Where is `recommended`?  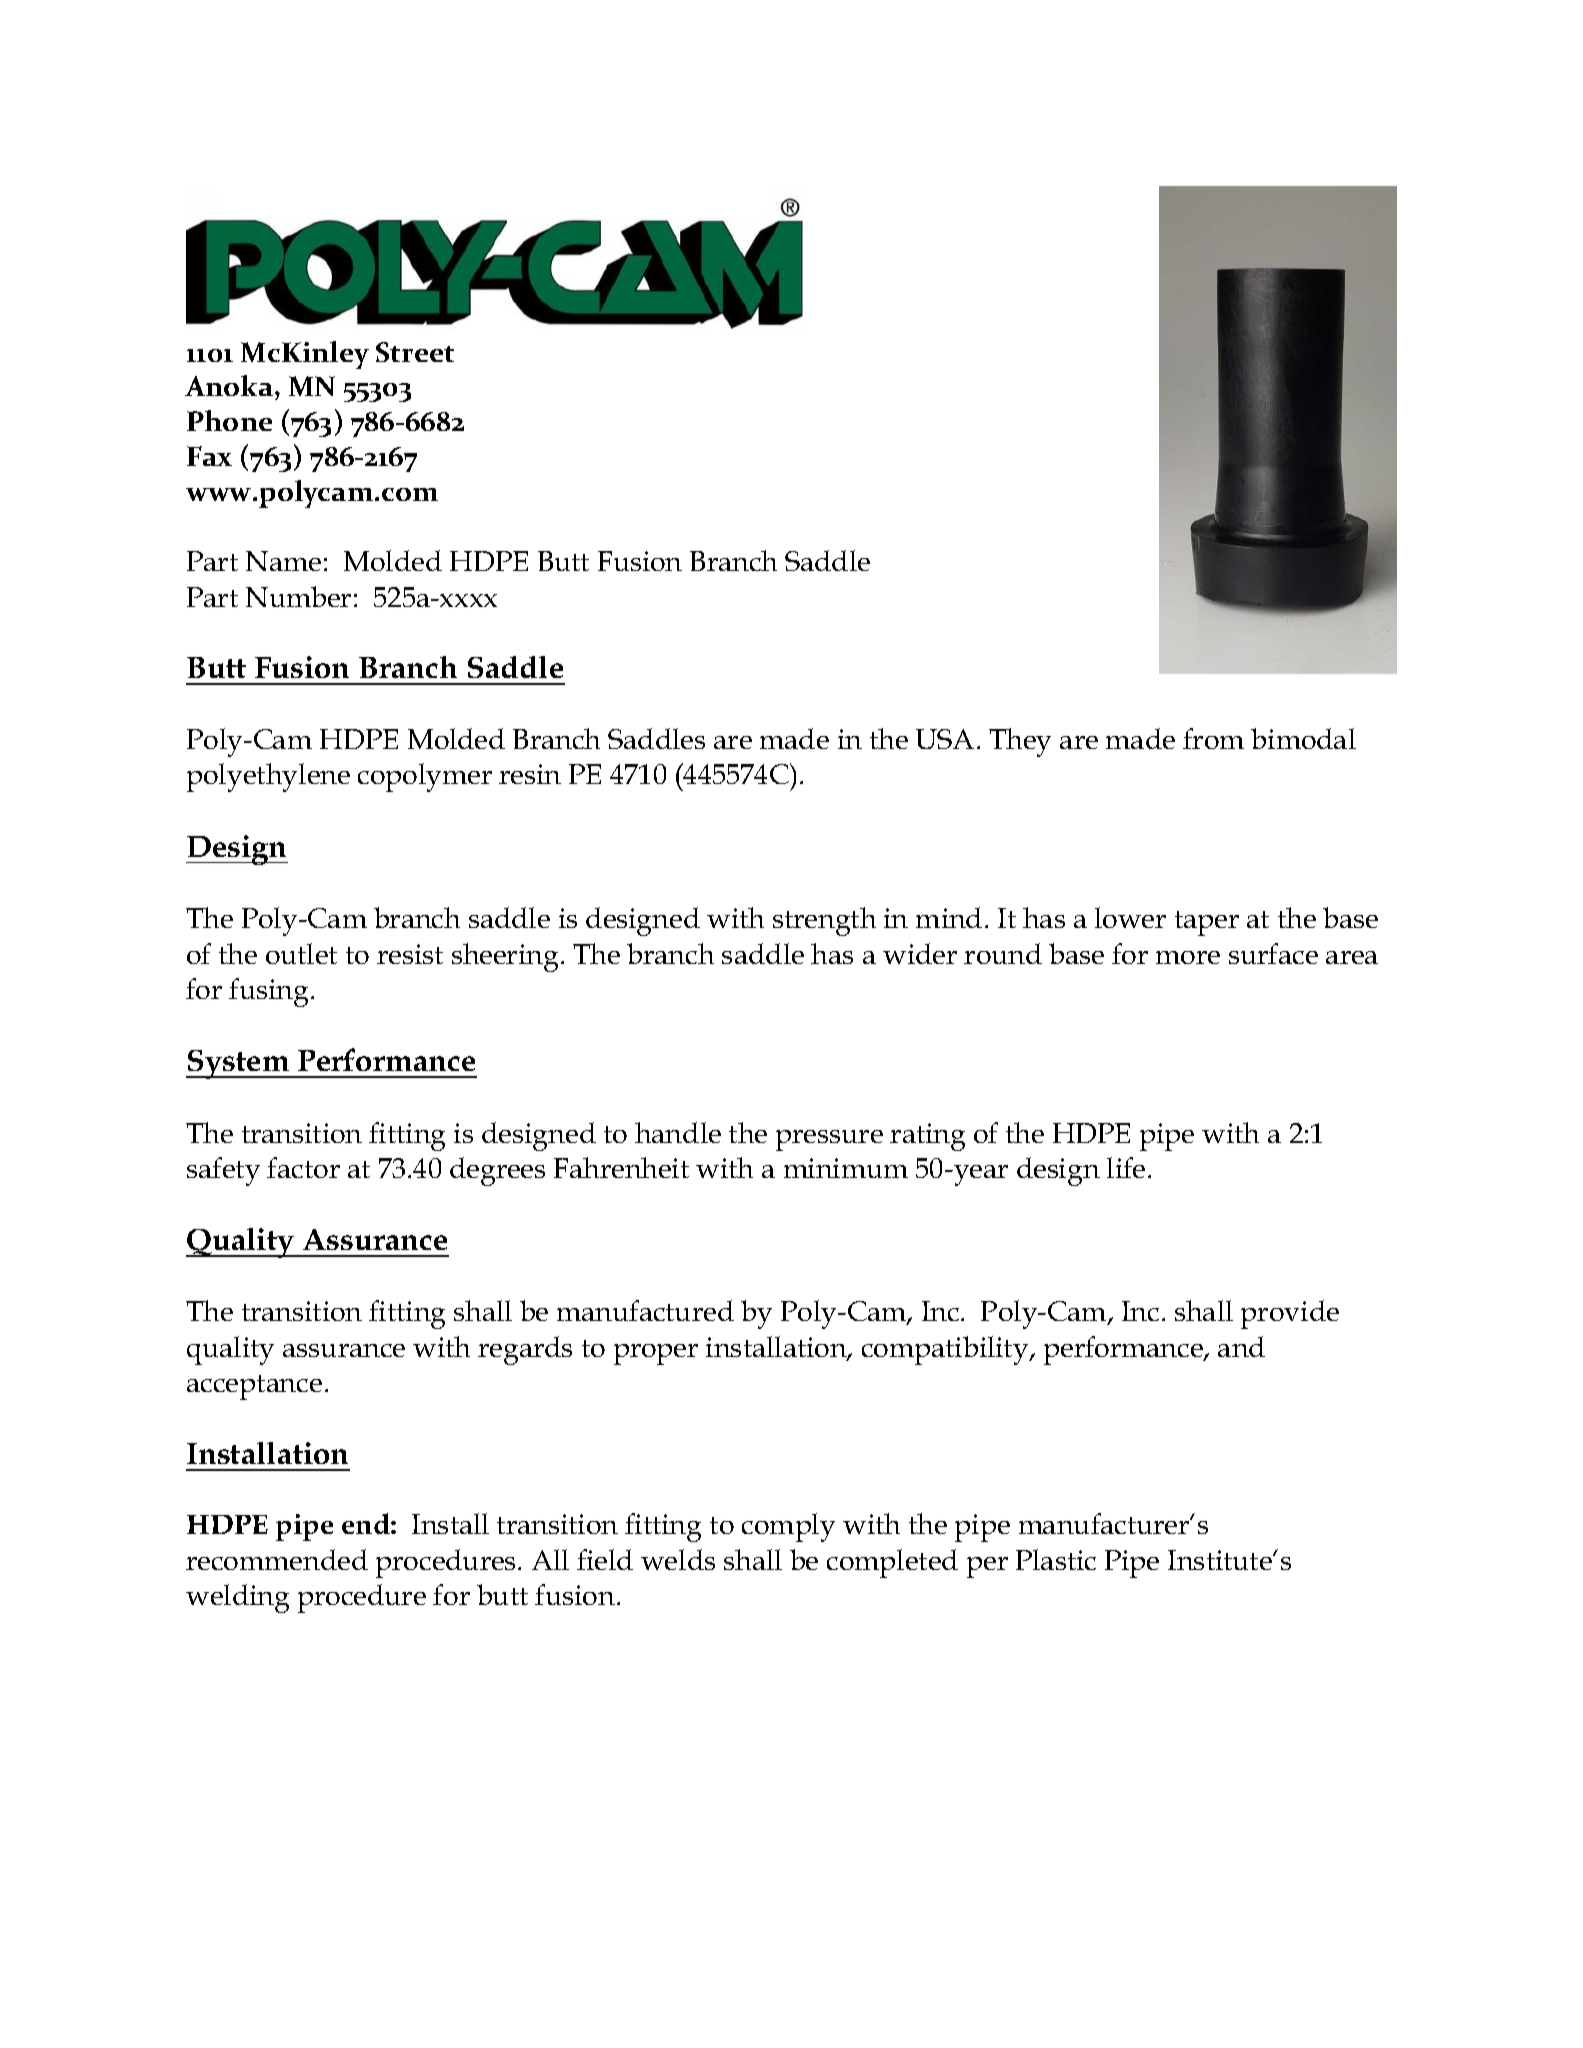 recommended is located at coordinates (277, 1559).
